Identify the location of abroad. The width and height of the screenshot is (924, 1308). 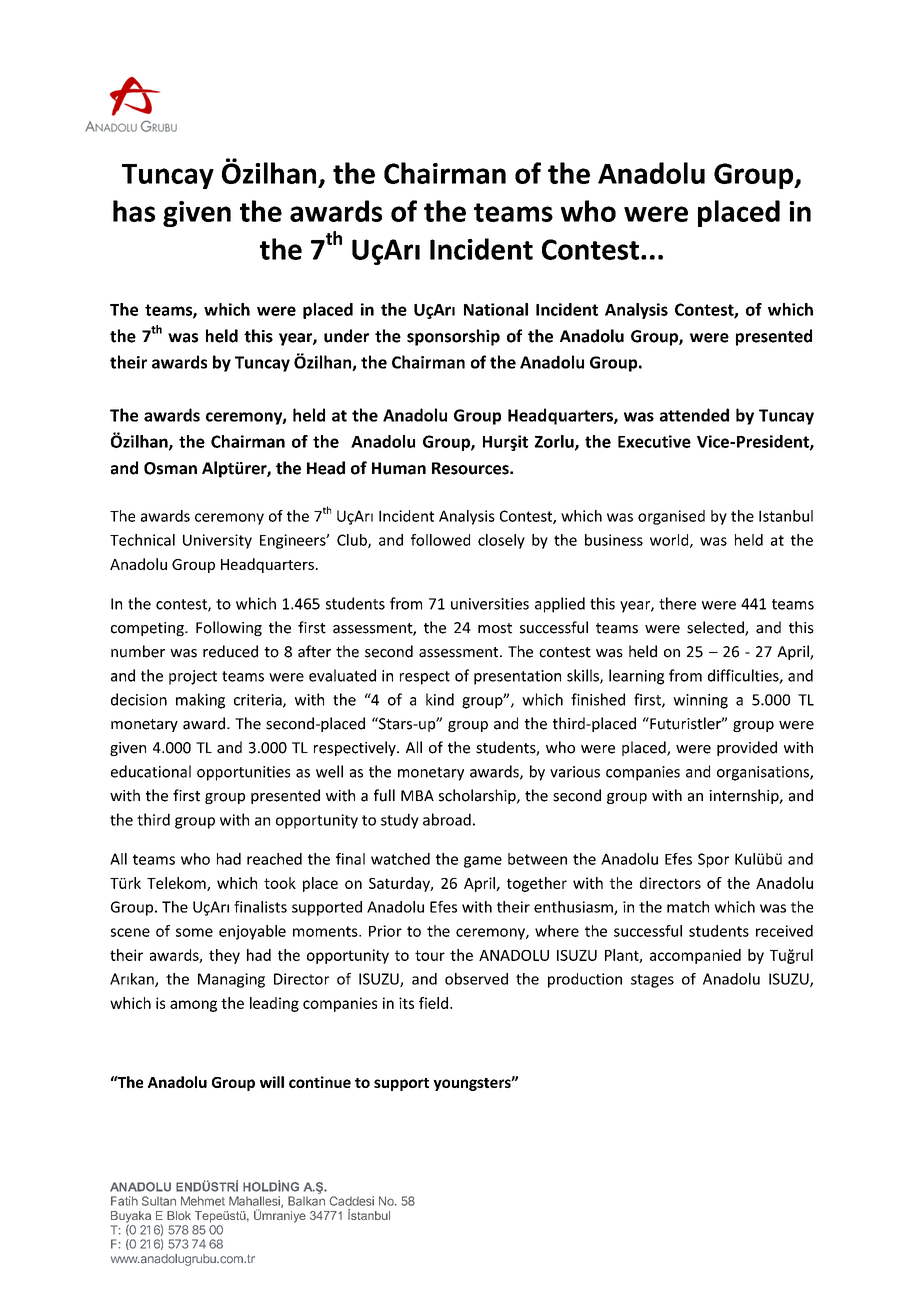
(447, 819).
